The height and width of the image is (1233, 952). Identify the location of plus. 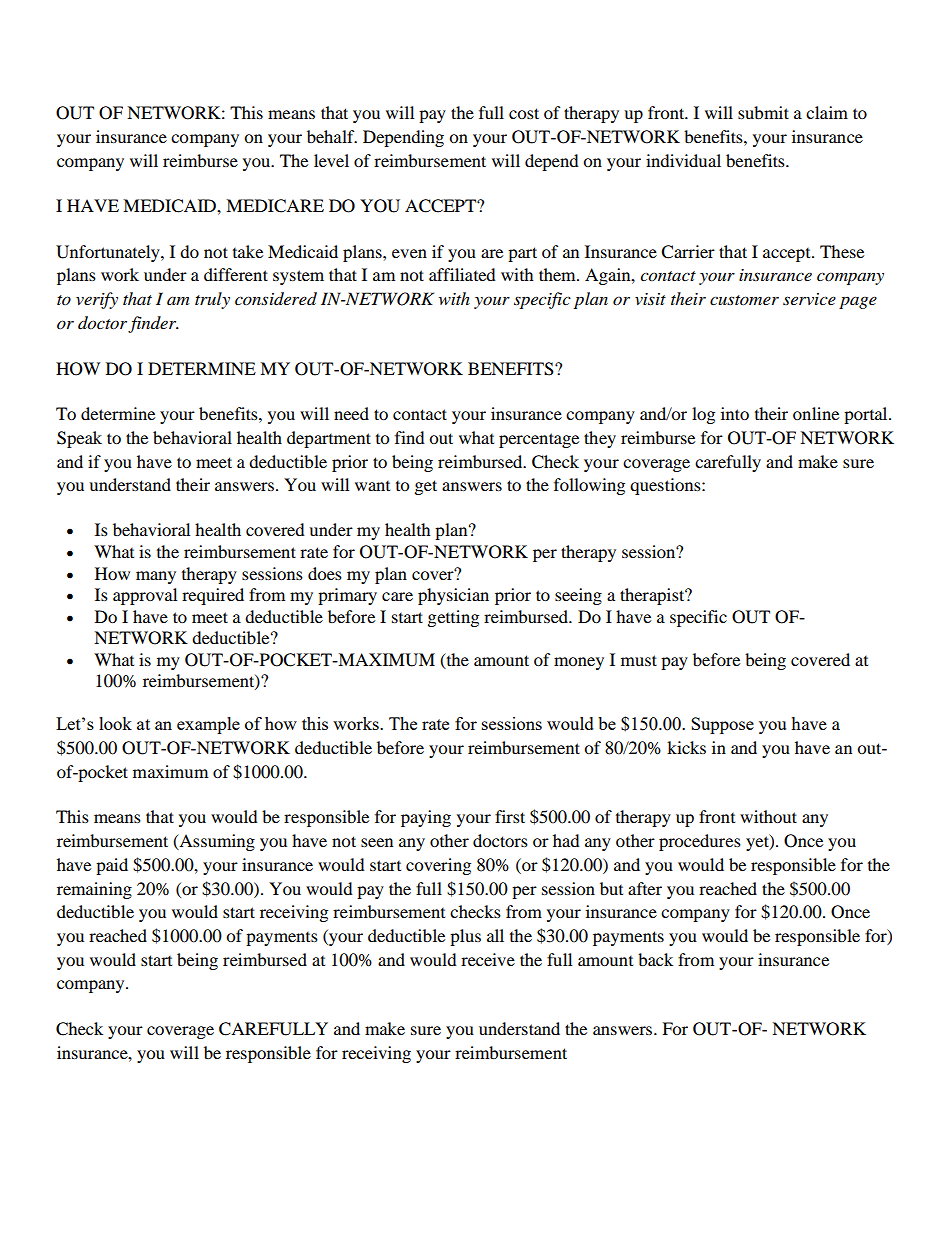
(465, 937).
